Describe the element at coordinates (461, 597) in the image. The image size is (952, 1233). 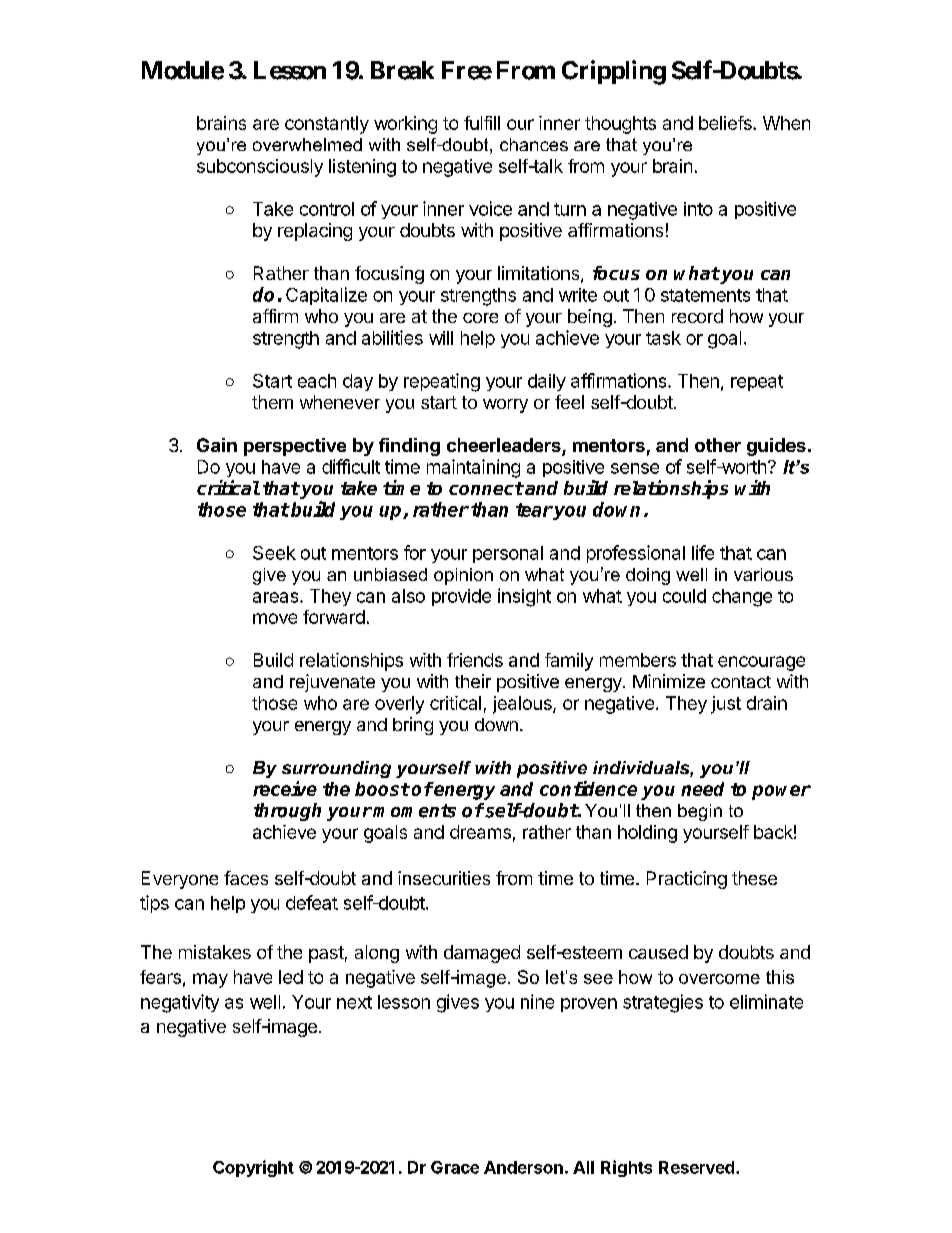
I see `provide` at that location.
